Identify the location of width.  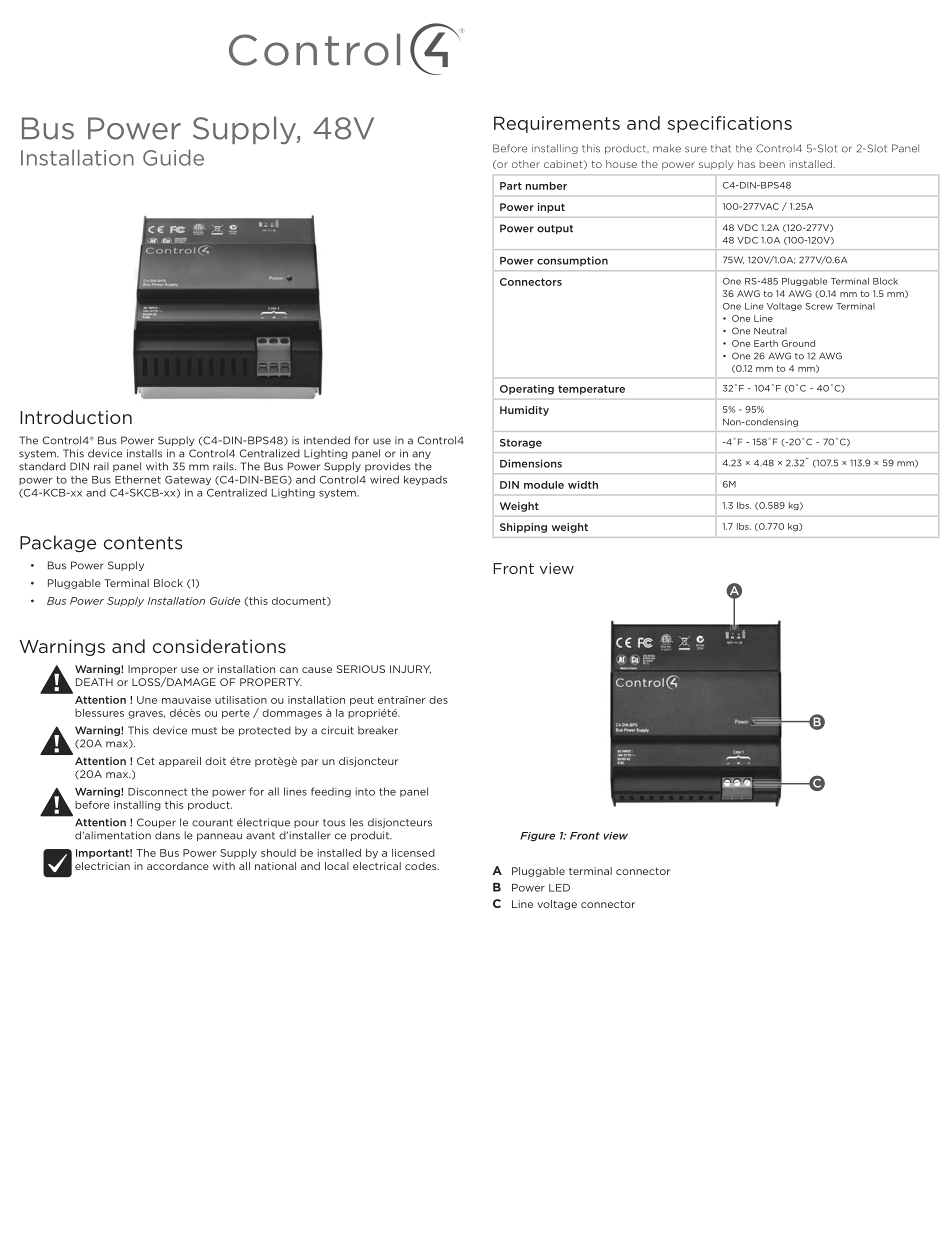
(583, 485).
